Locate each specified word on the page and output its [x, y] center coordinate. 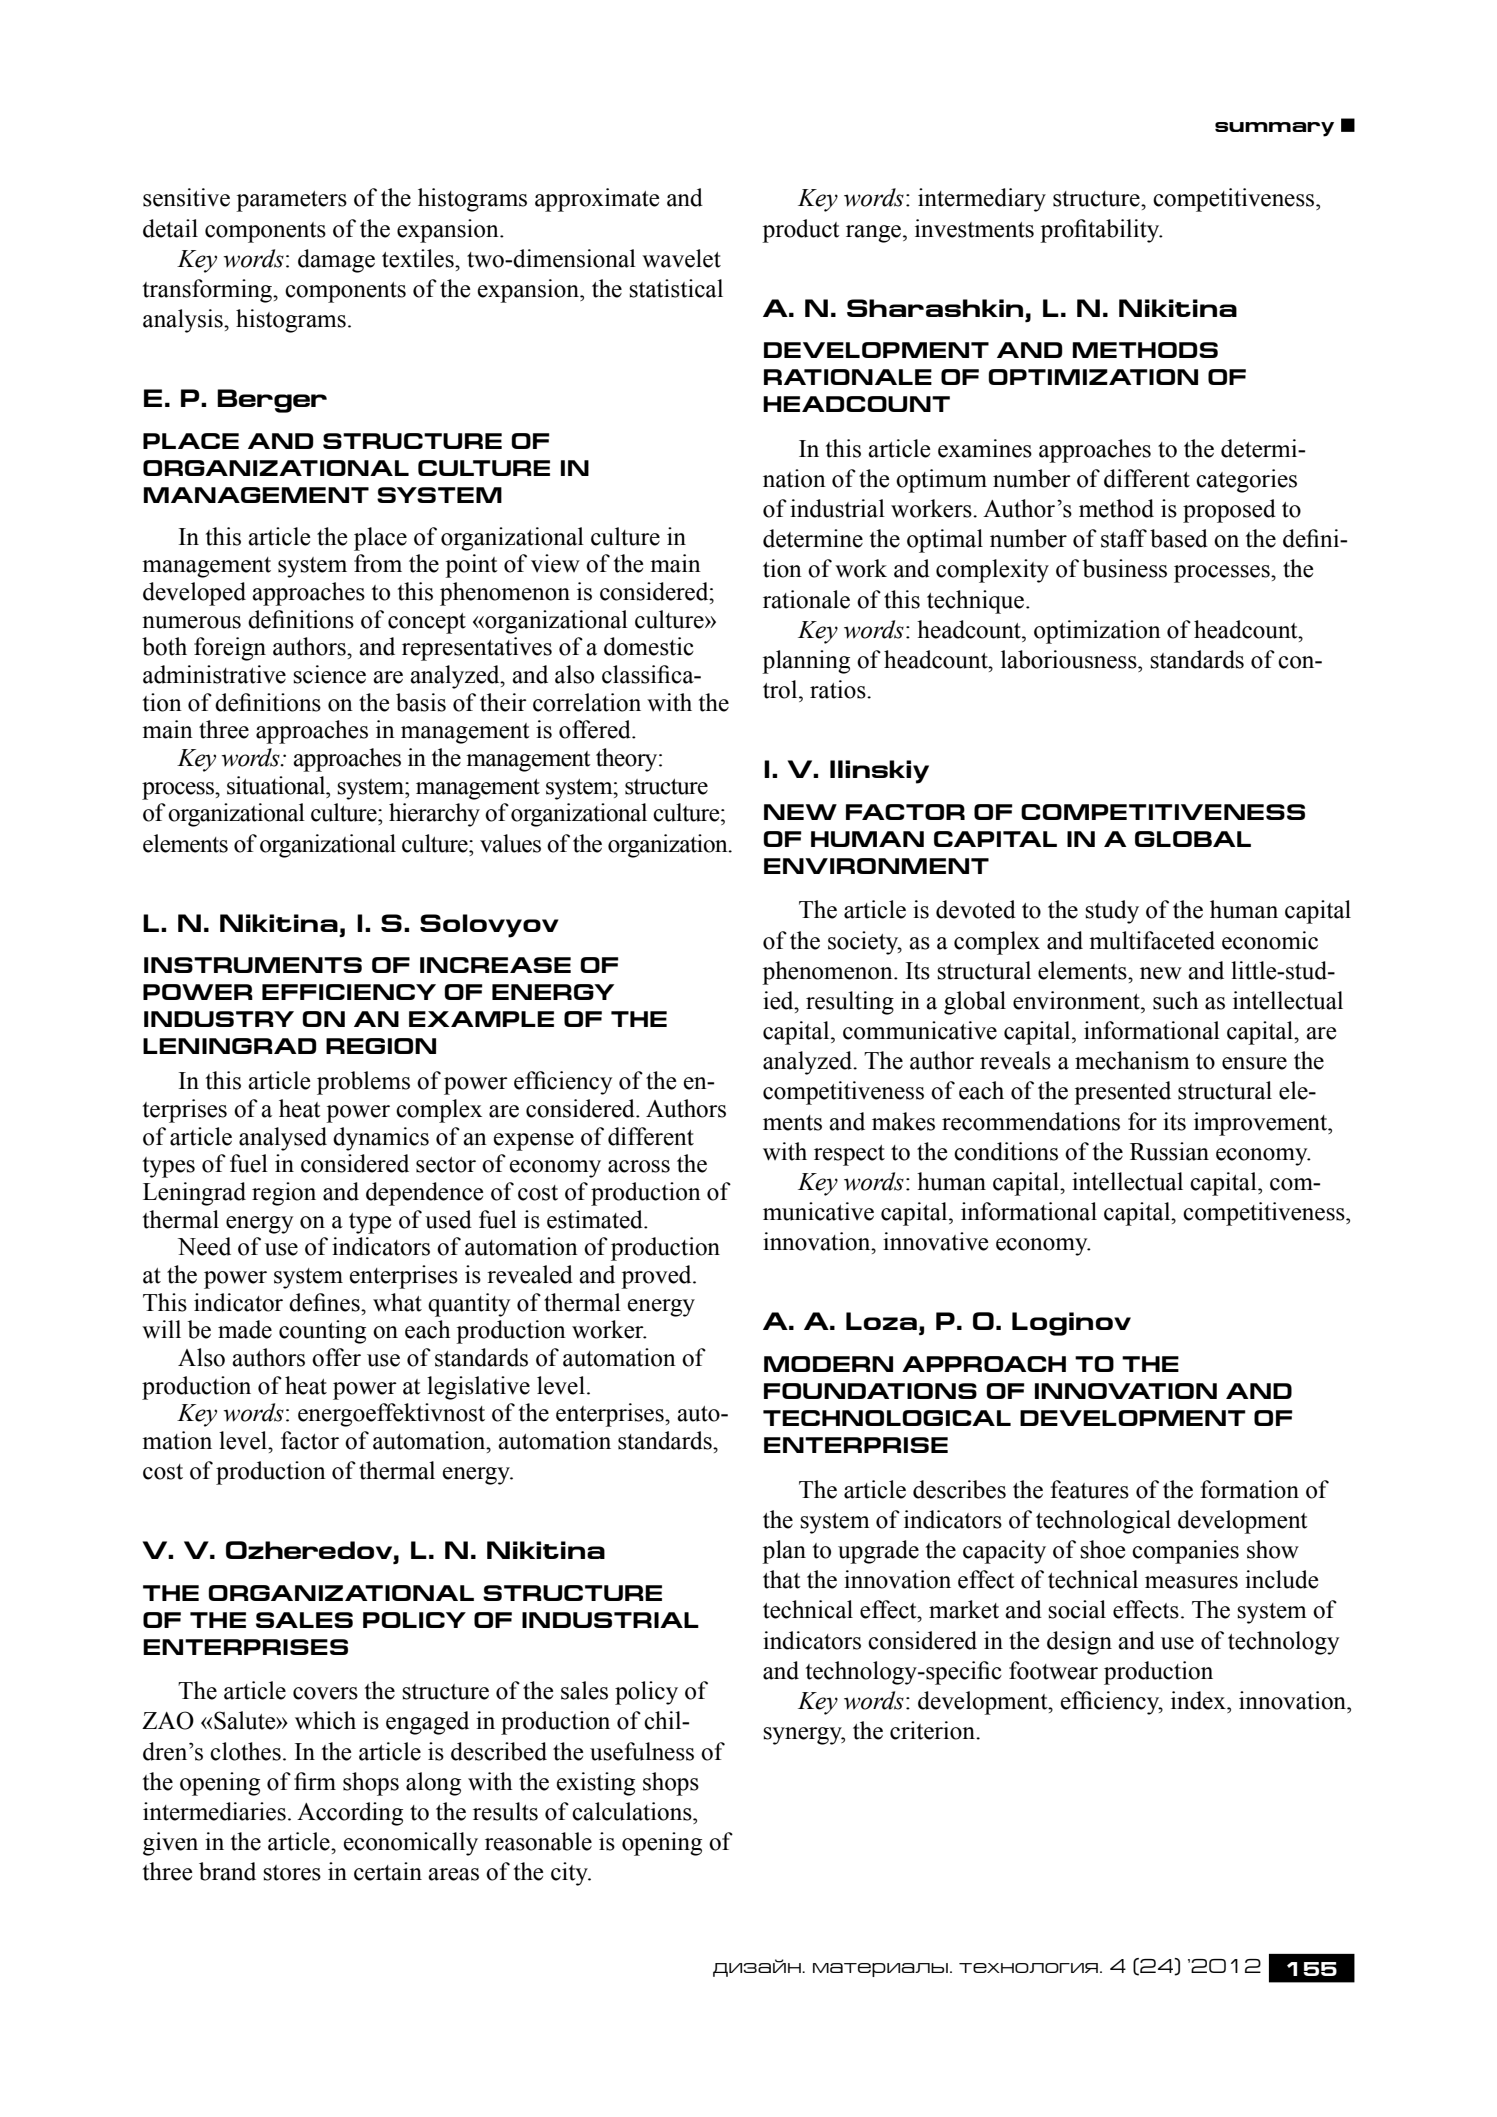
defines [325, 1302]
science [329, 674]
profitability [1101, 231]
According [350, 1814]
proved [657, 1277]
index [1199, 1700]
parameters [291, 201]
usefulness [642, 1751]
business [1125, 568]
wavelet [681, 258]
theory [628, 760]
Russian [1169, 1151]
